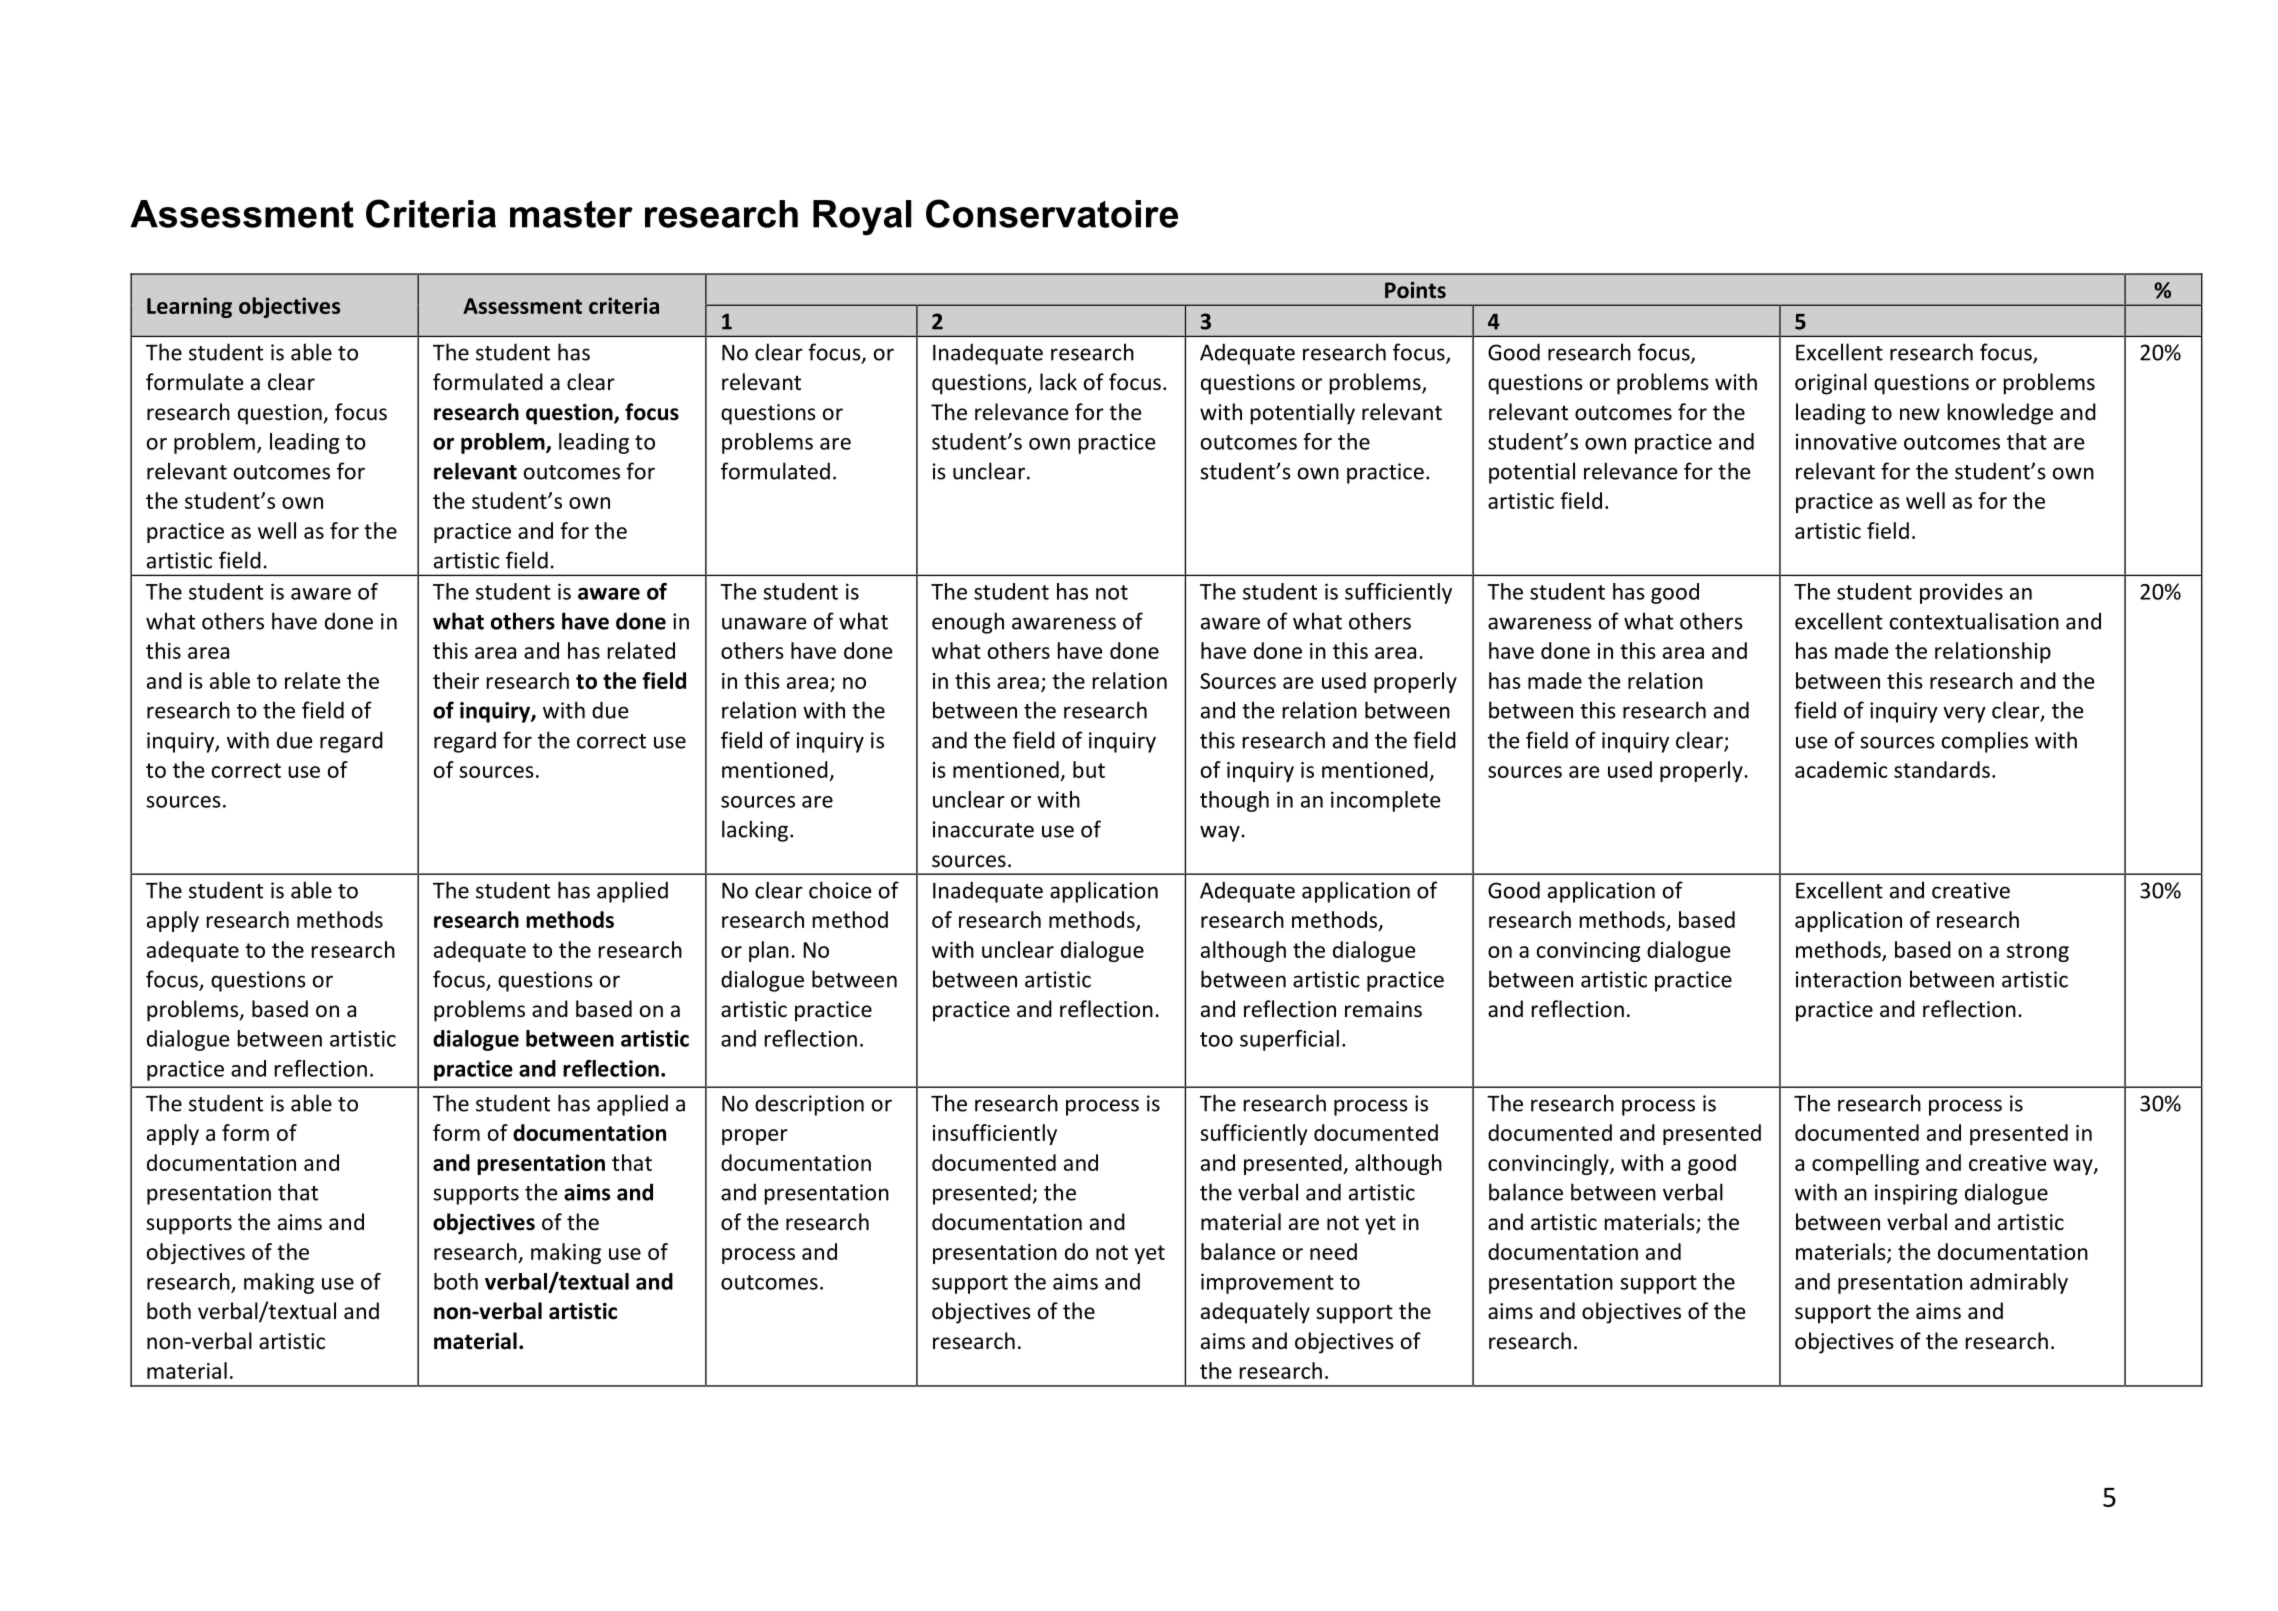  What do you see at coordinates (769, 951) in the screenshot?
I see `plan` at bounding box center [769, 951].
